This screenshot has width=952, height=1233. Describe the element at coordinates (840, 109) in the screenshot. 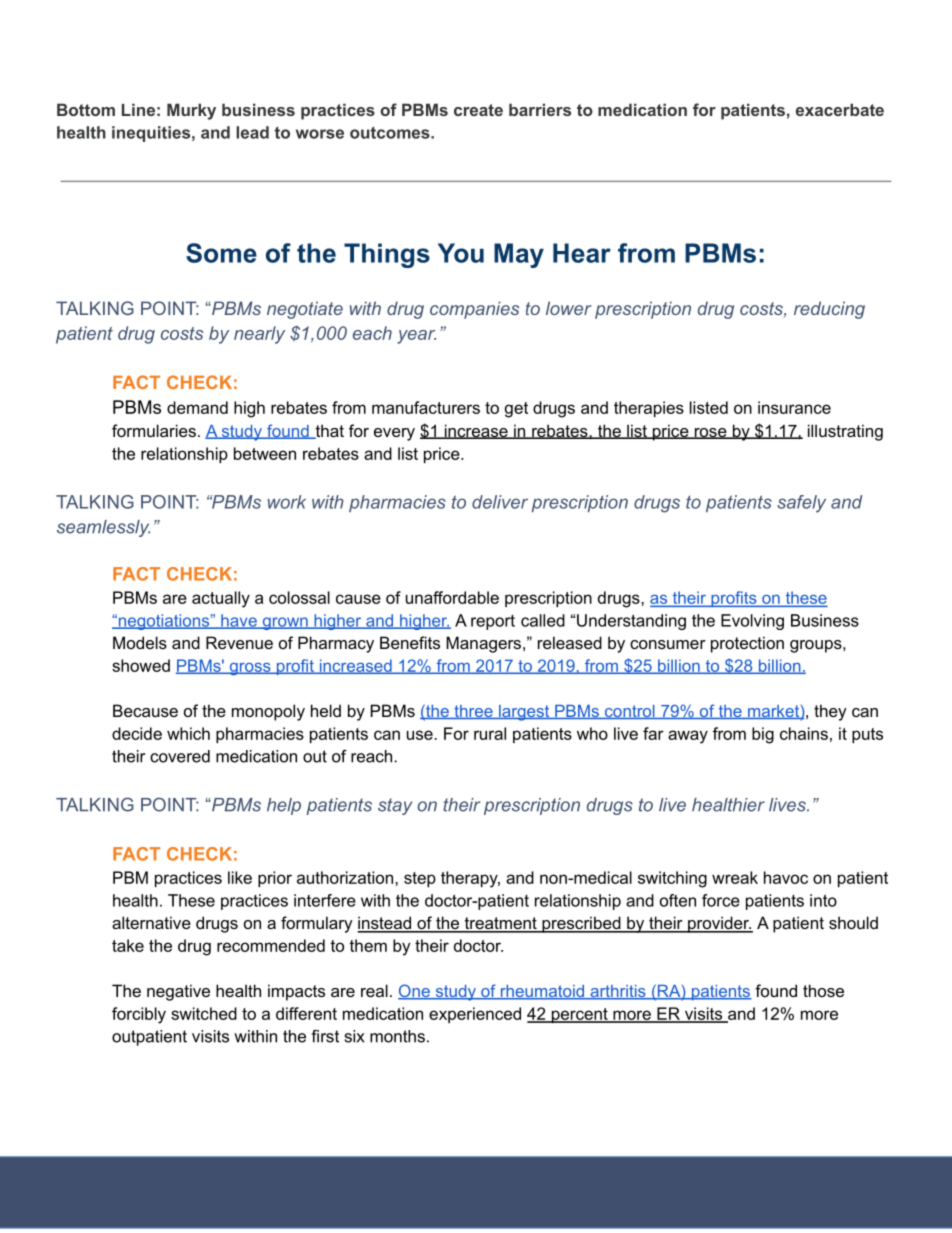

I see `exacerbate` at that location.
